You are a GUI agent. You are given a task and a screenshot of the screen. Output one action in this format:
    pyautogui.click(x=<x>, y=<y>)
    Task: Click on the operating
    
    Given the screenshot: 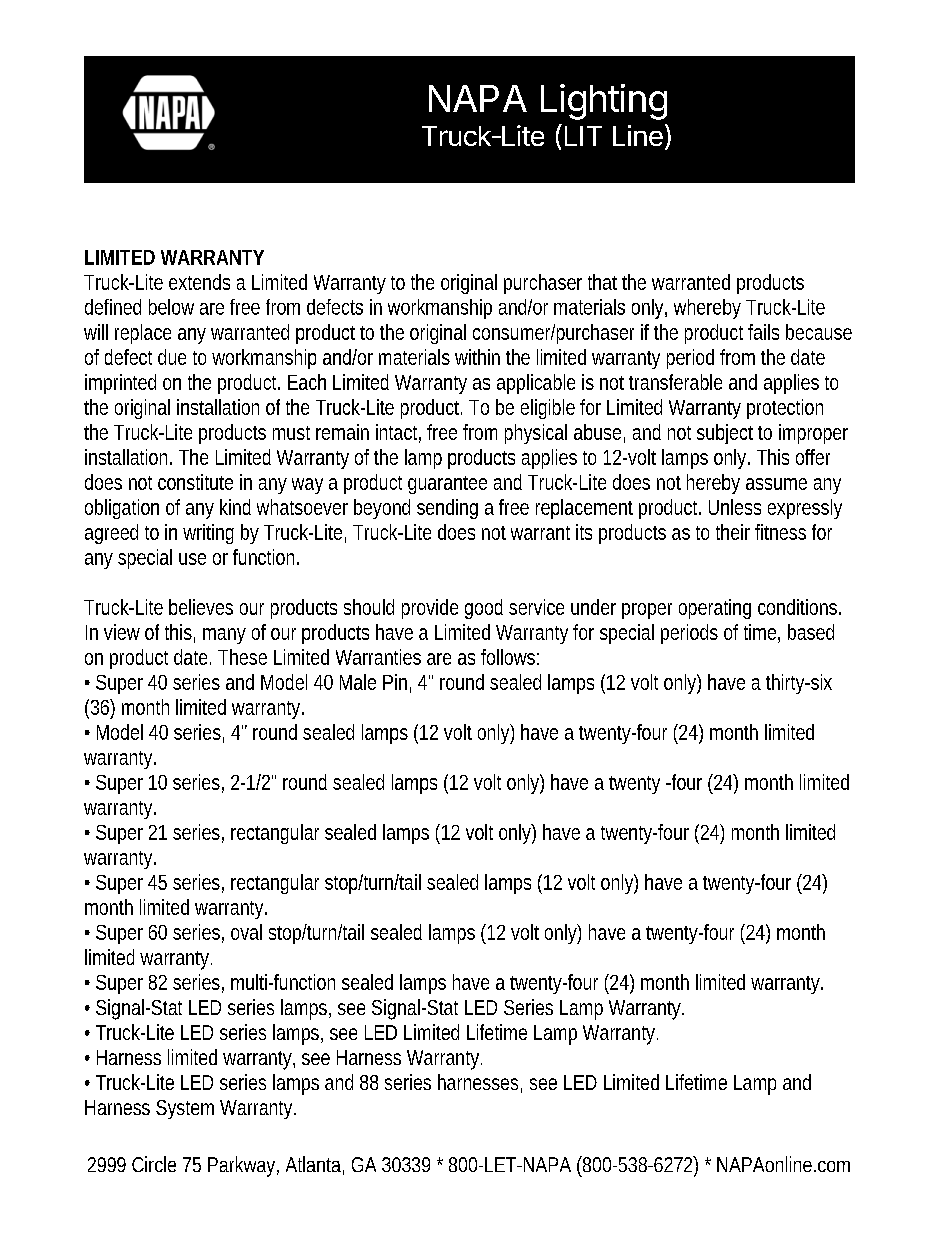 What is the action you would take?
    pyautogui.click(x=715, y=609)
